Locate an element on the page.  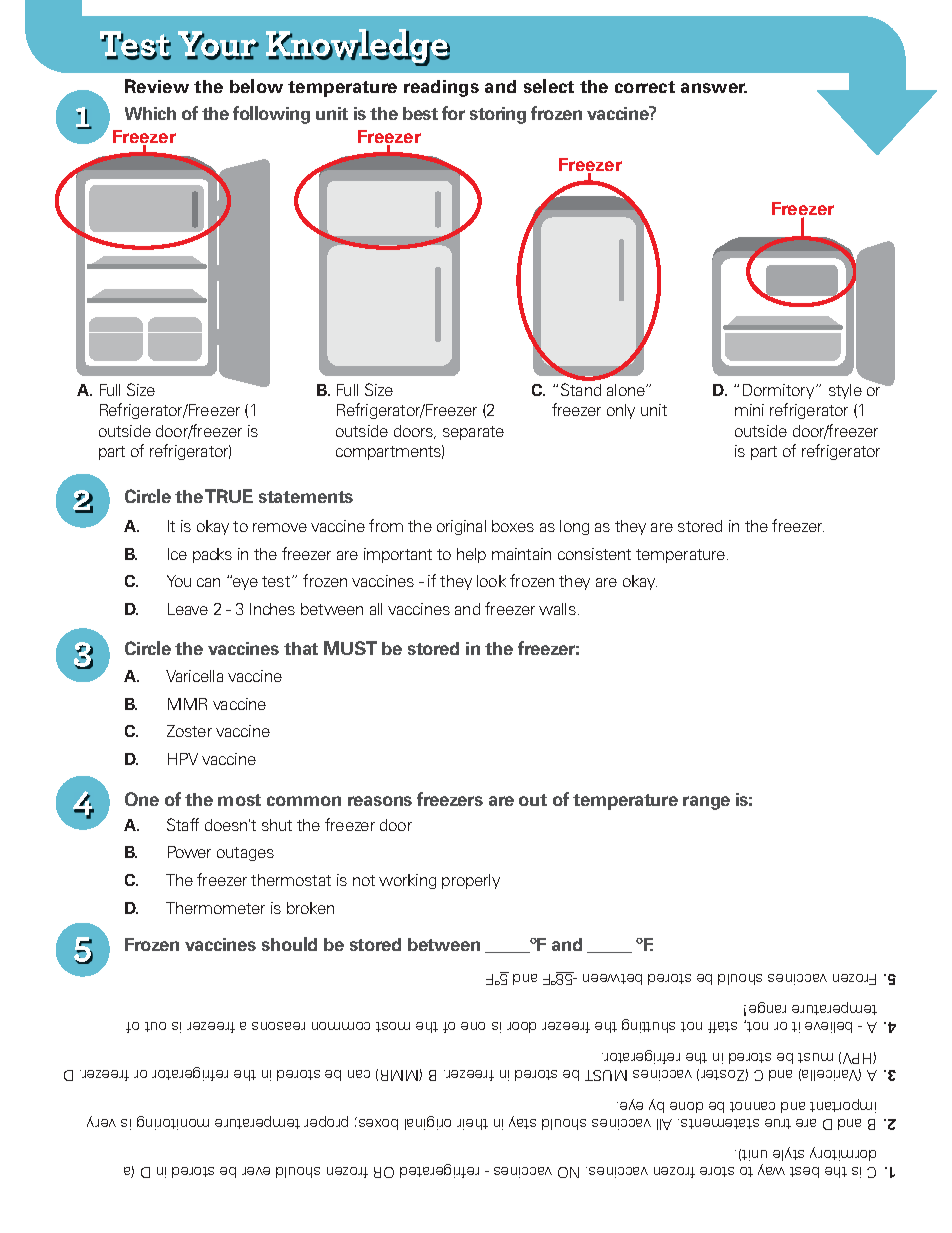
walls is located at coordinates (557, 609).
